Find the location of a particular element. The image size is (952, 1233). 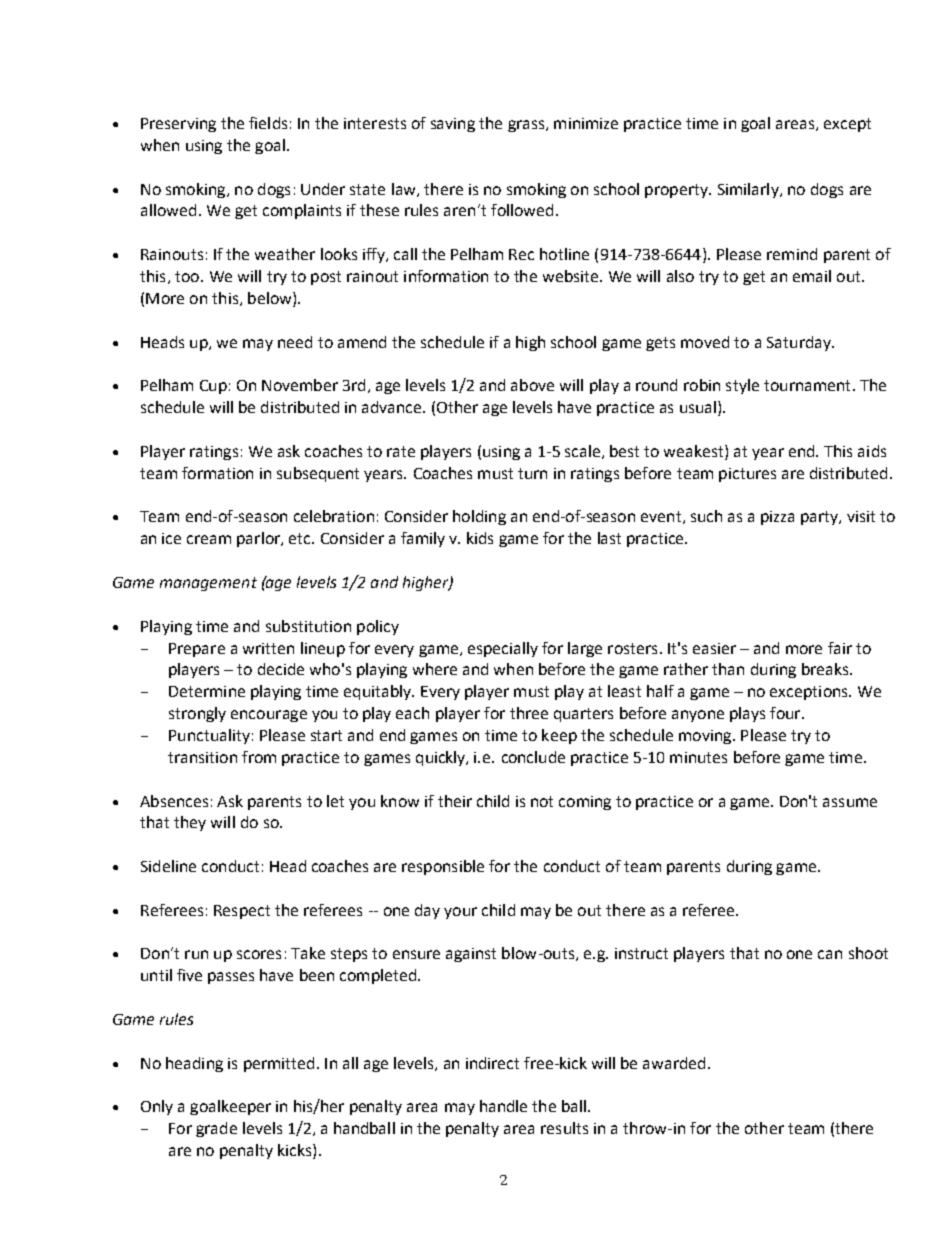

pictures is located at coordinates (747, 475).
